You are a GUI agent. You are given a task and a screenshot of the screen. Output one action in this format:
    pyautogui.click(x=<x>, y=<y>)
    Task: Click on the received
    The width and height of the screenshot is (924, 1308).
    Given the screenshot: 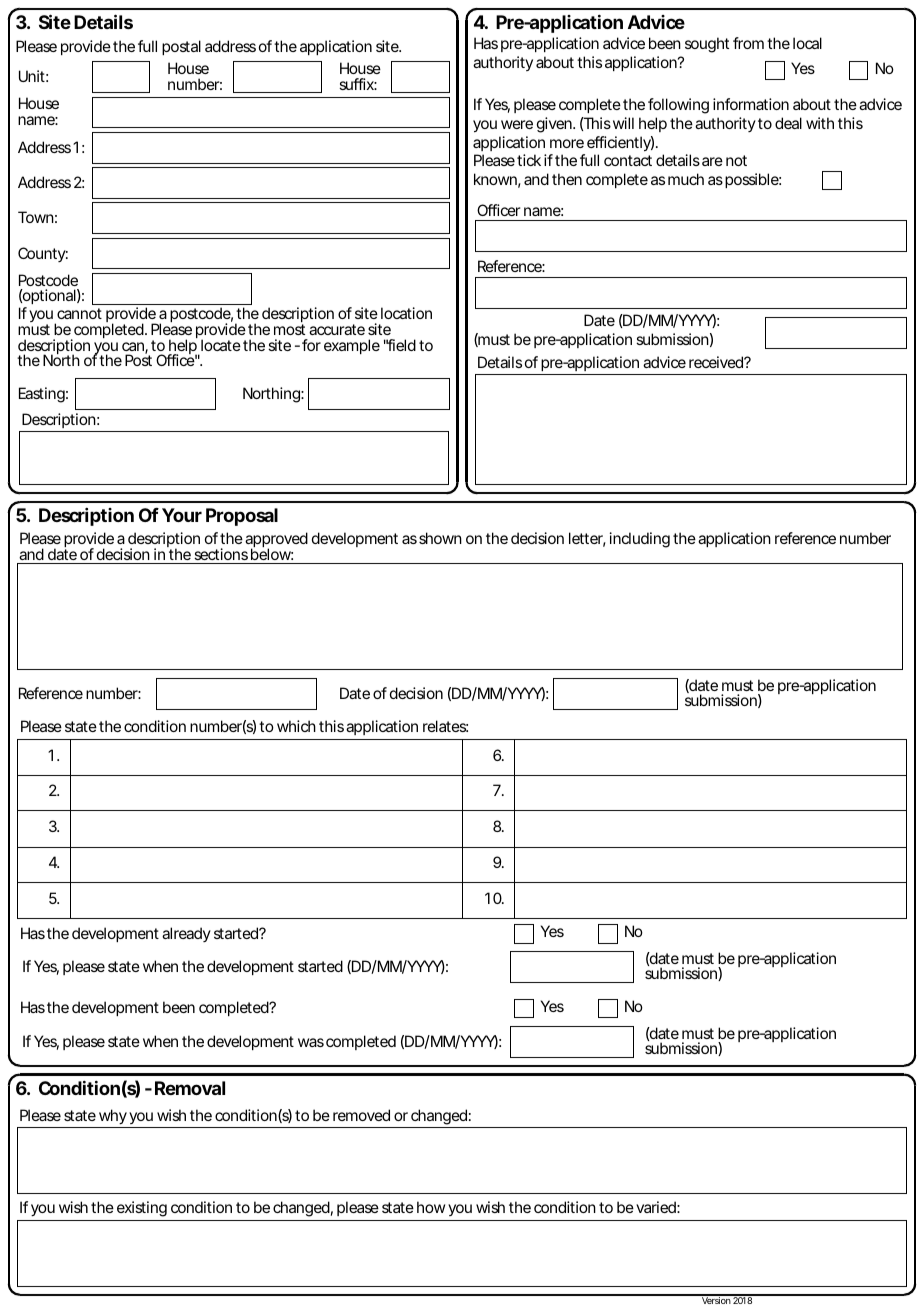 What is the action you would take?
    pyautogui.click(x=716, y=362)
